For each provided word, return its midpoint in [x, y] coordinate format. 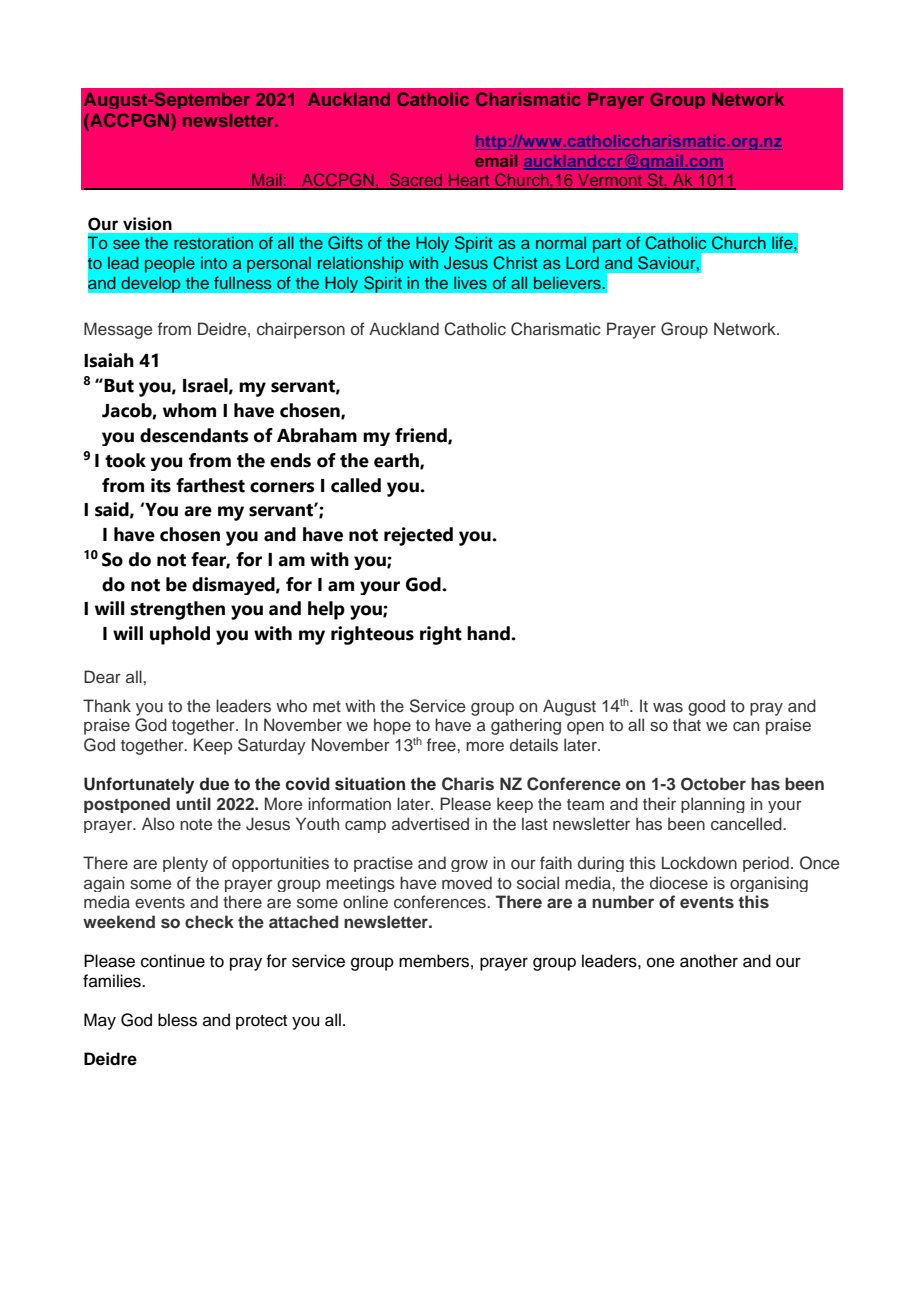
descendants [194, 435]
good [706, 707]
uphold [180, 635]
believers [567, 282]
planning [713, 805]
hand [489, 633]
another [709, 961]
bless [177, 1020]
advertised [430, 824]
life [783, 242]
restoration [213, 243]
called [356, 485]
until [193, 803]
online [365, 901]
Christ [515, 263]
